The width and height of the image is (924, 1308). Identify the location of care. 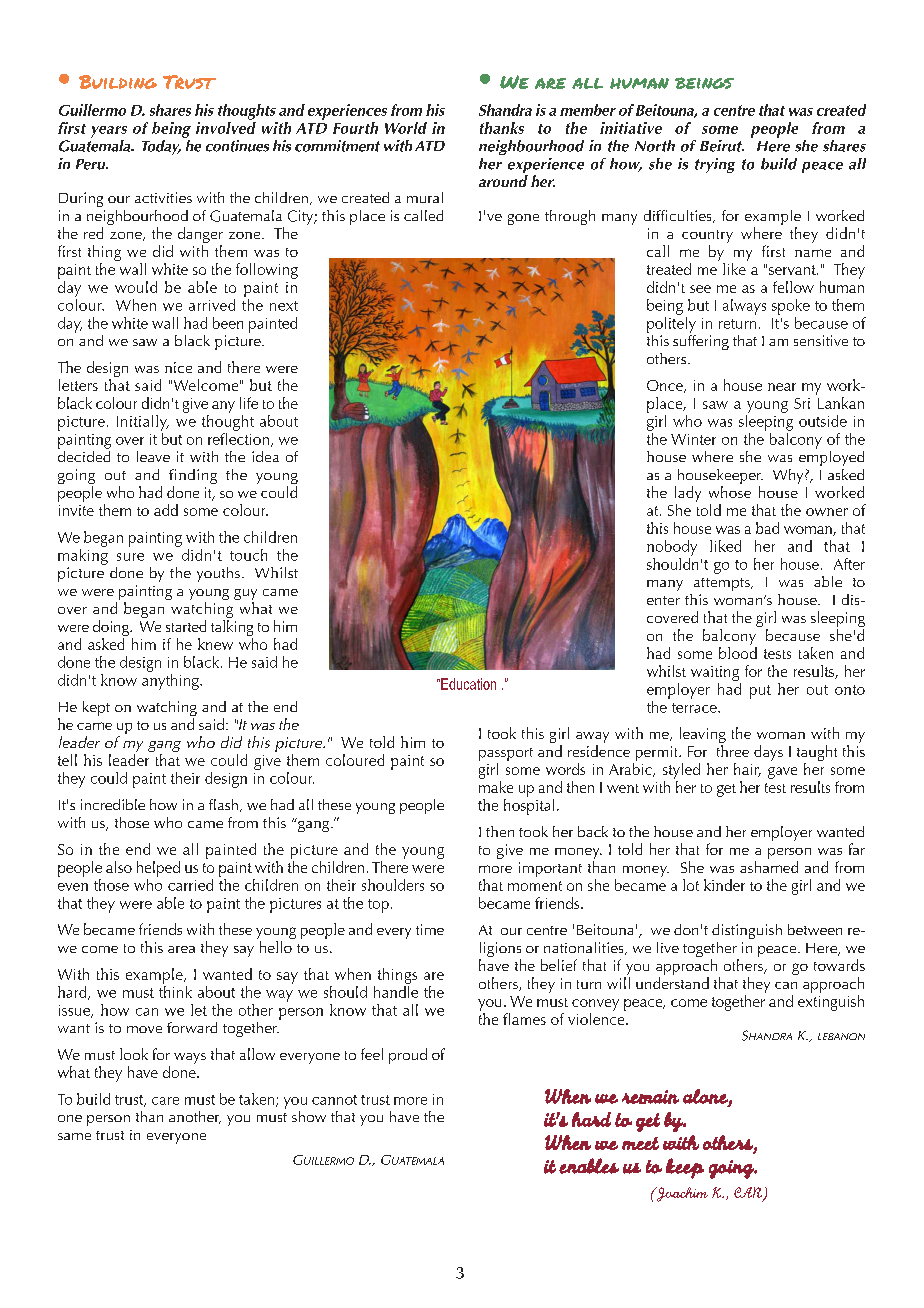
(165, 1101).
